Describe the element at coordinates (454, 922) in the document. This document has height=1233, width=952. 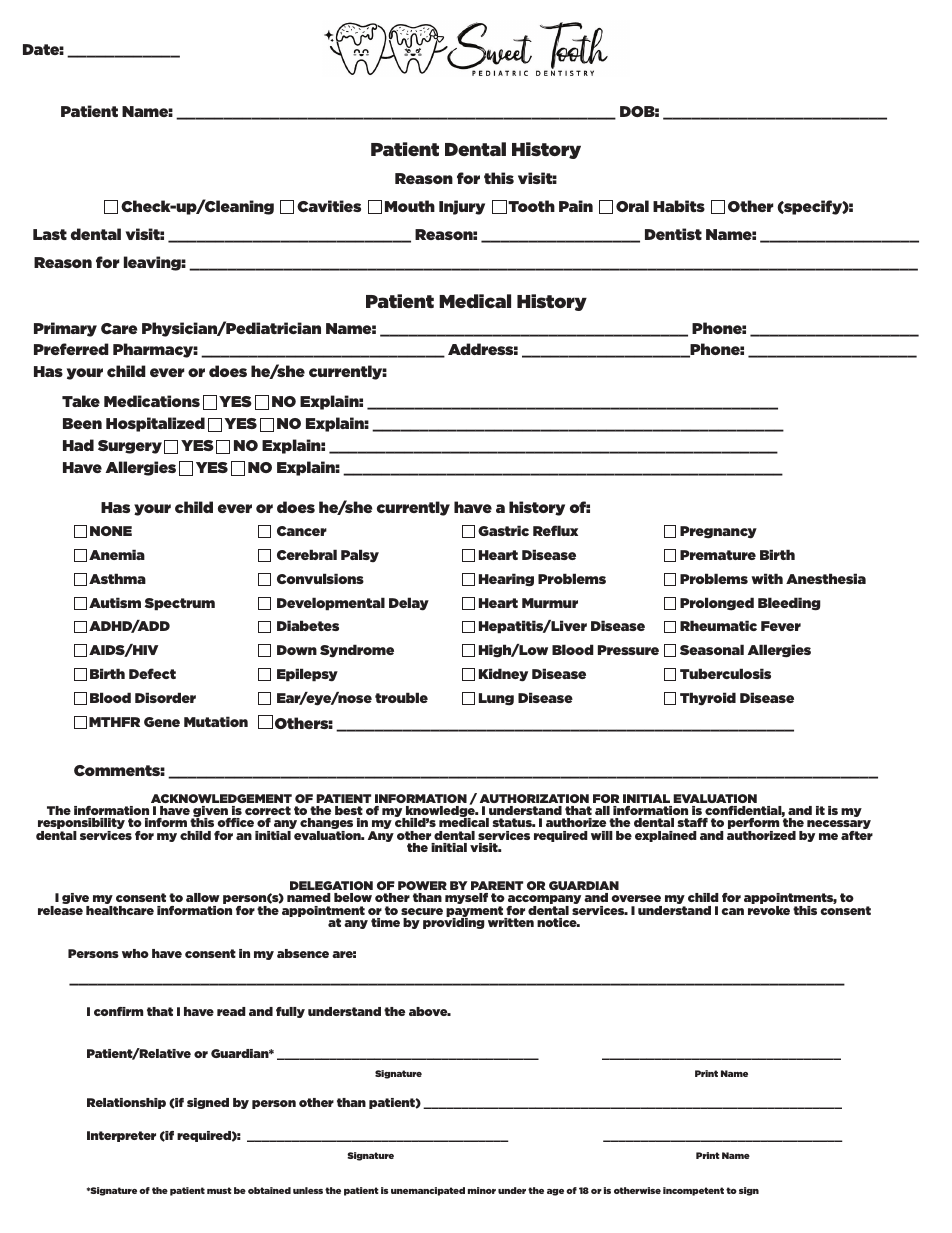
I see `providing` at that location.
